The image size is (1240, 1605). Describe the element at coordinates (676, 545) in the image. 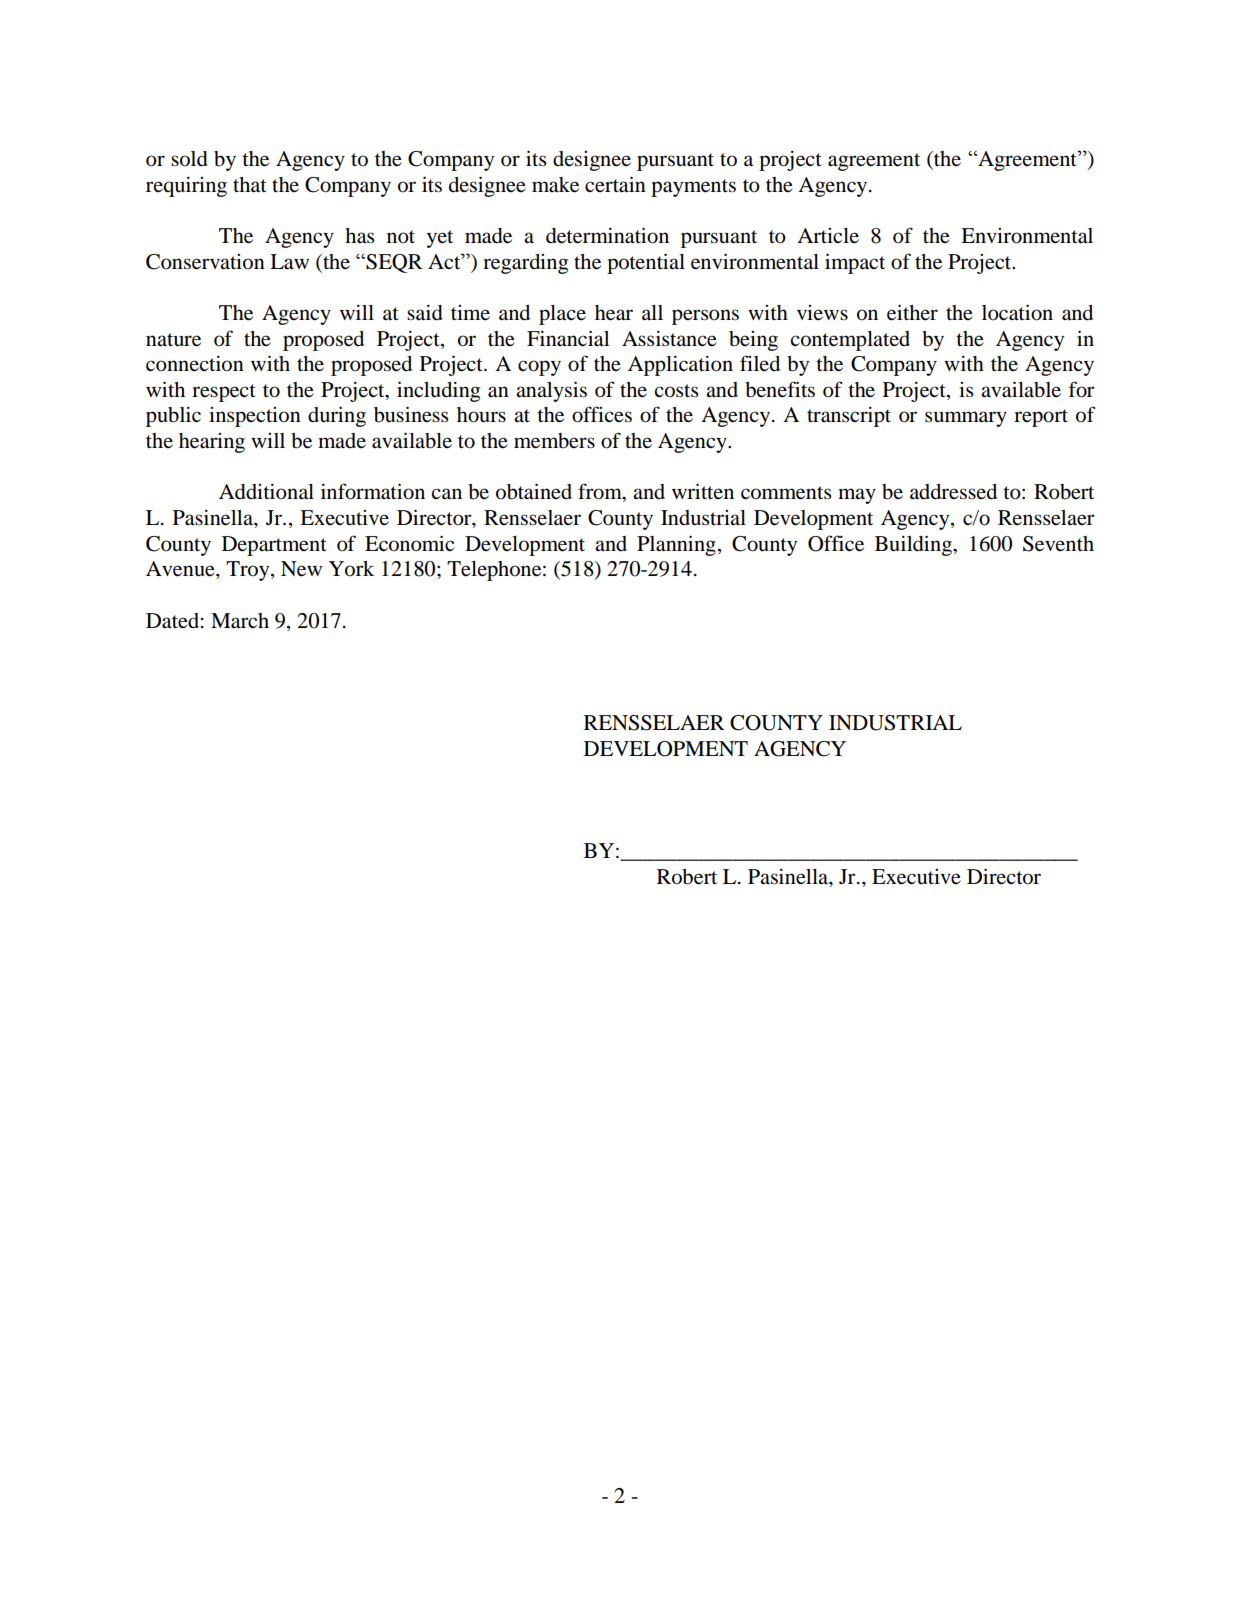

I see `Planning` at that location.
